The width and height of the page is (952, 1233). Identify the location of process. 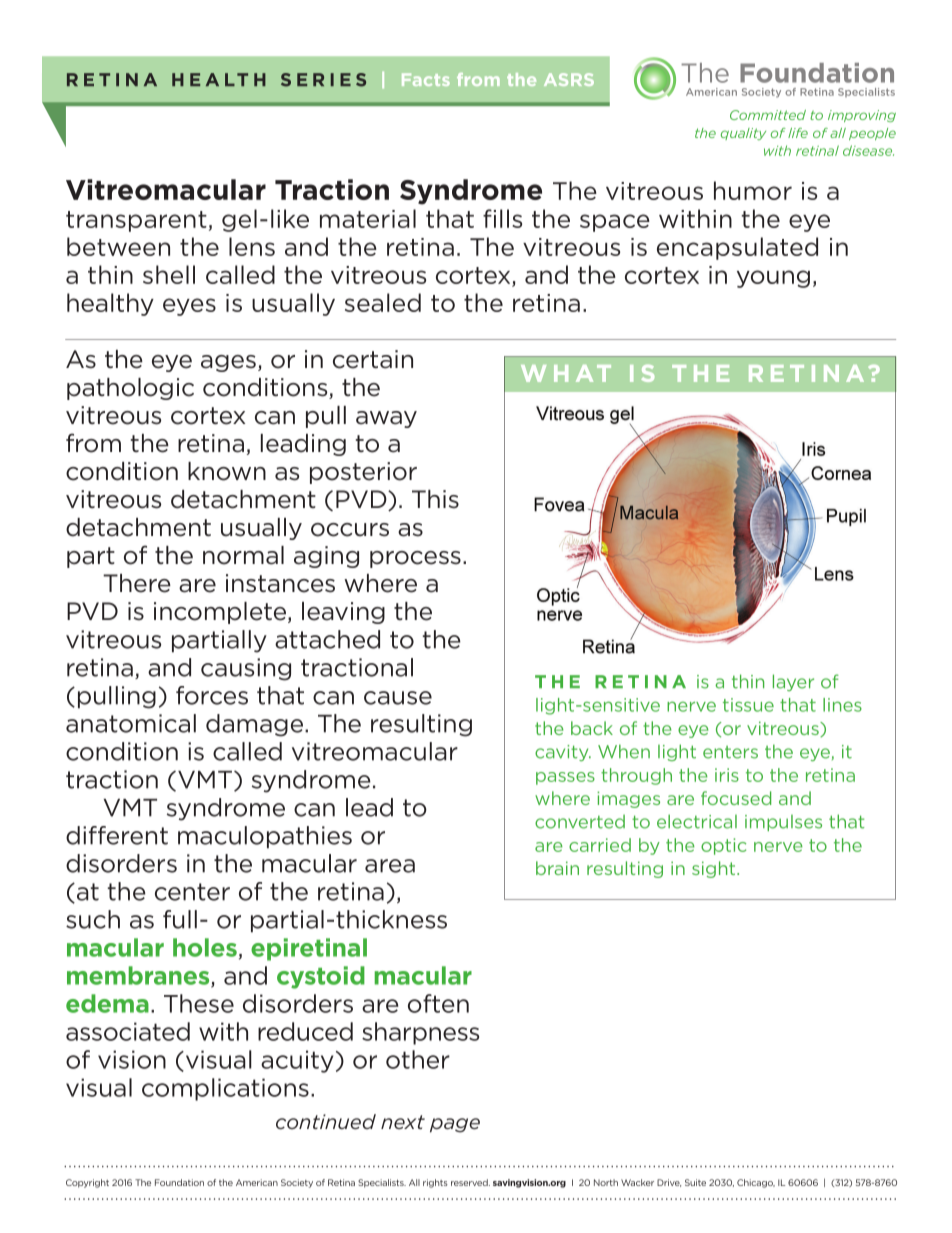
(415, 559).
